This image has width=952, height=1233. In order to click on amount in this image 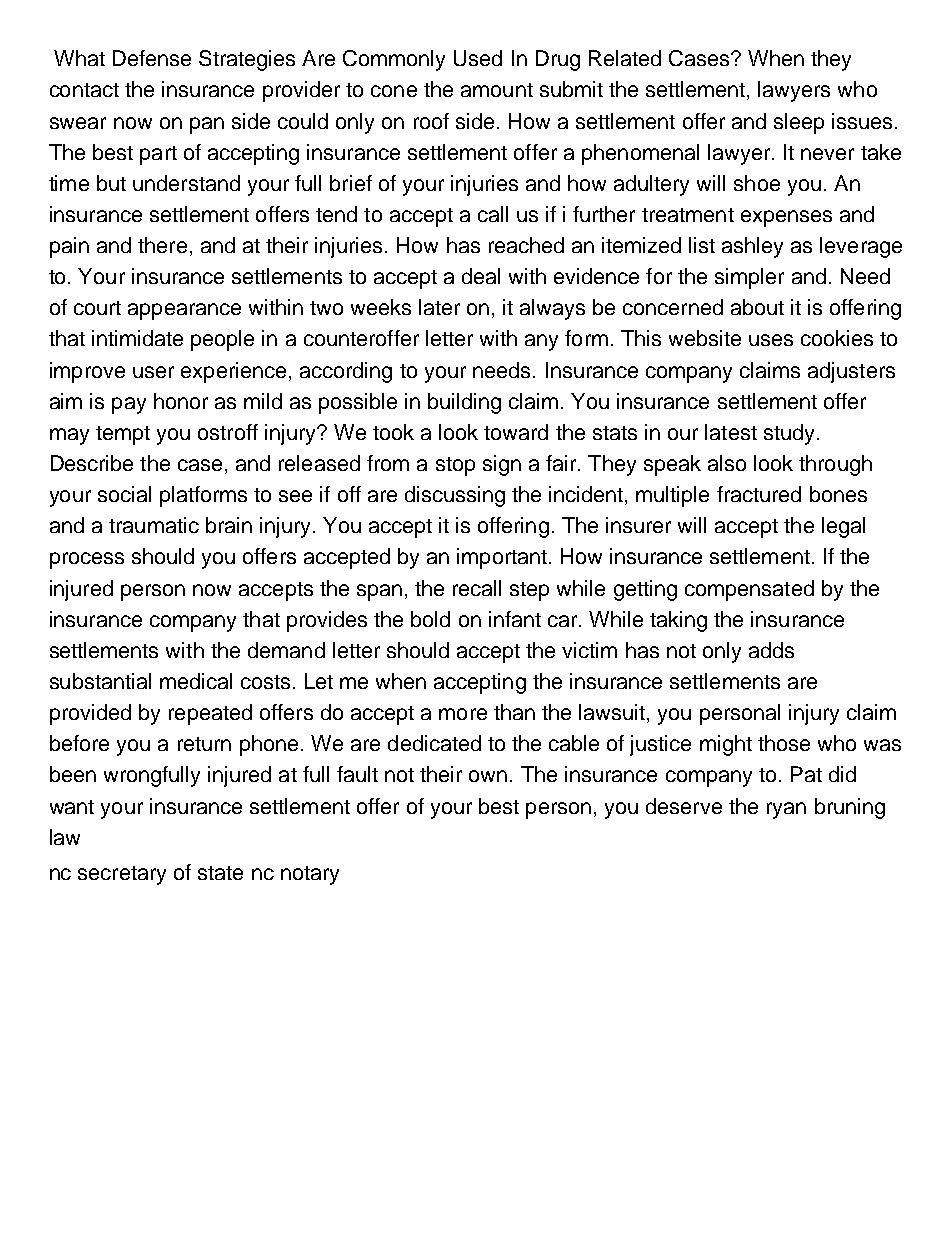, I will do `click(497, 90)`.
